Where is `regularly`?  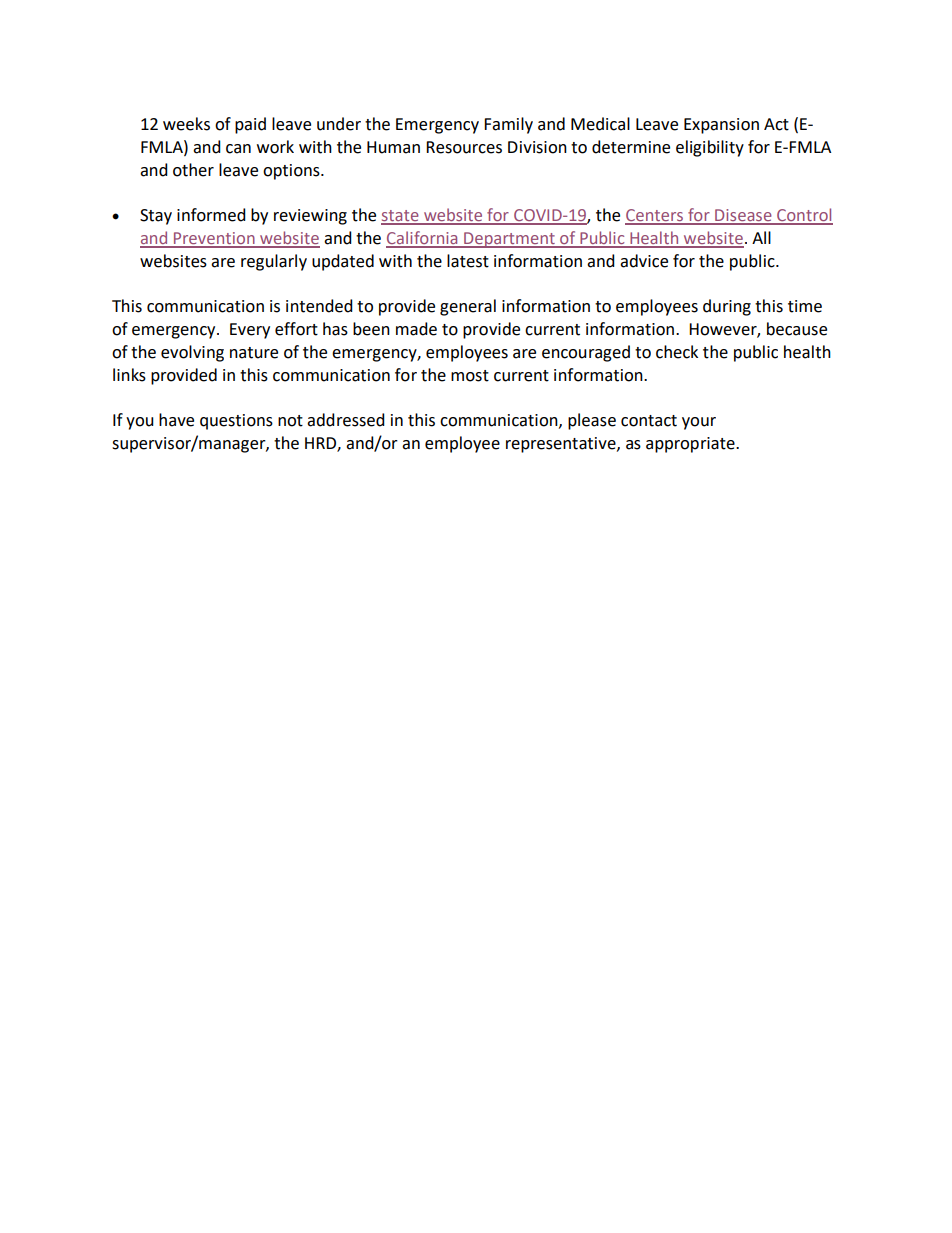
regularly is located at coordinates (274, 262).
